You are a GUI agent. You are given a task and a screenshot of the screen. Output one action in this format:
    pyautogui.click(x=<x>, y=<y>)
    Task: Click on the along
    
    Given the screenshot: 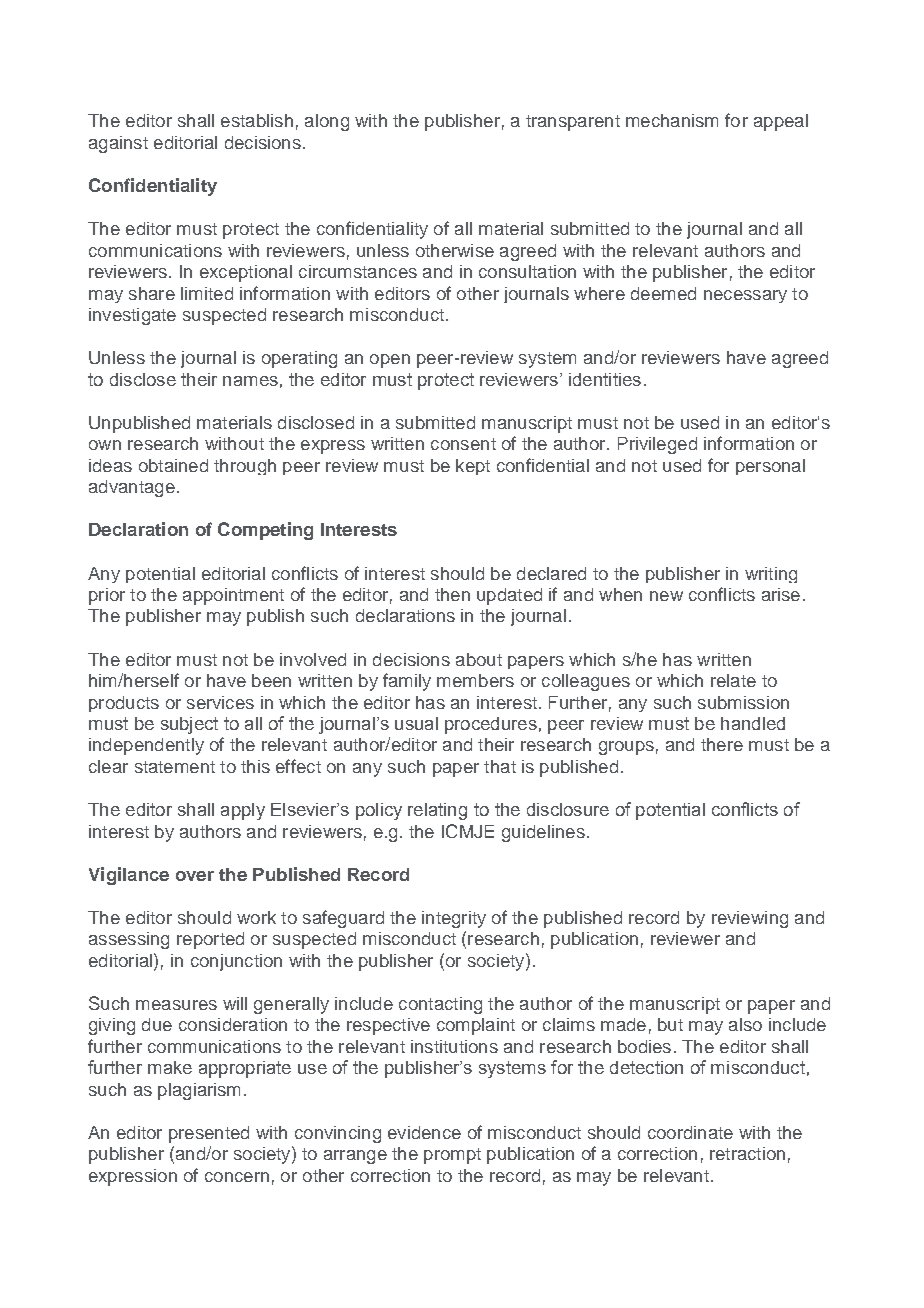 What is the action you would take?
    pyautogui.click(x=327, y=122)
